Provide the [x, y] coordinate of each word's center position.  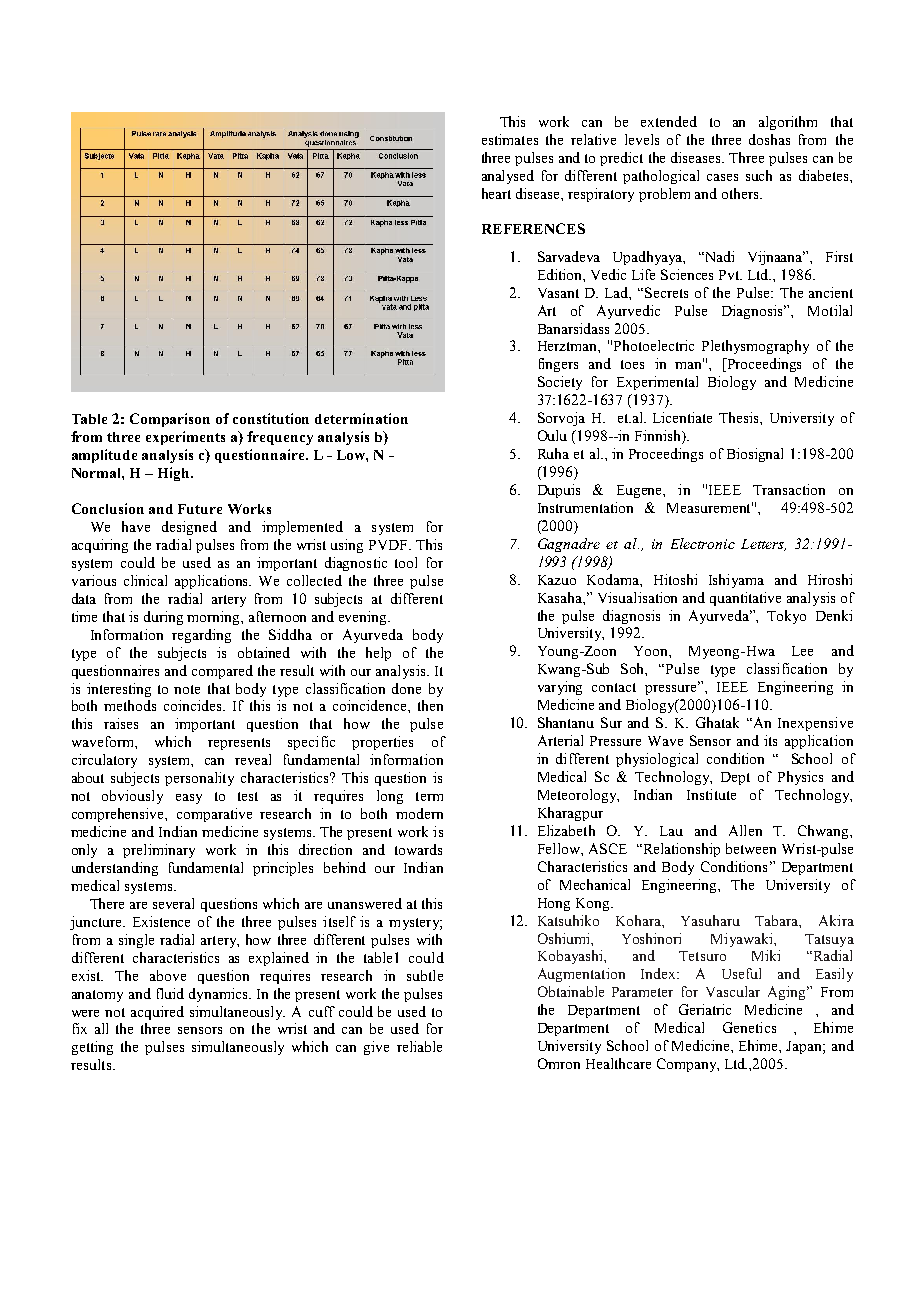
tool [406, 562]
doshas [769, 139]
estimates [510, 139]
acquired [157, 1013]
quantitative [745, 599]
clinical [145, 580]
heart [496, 193]
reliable [419, 1046]
